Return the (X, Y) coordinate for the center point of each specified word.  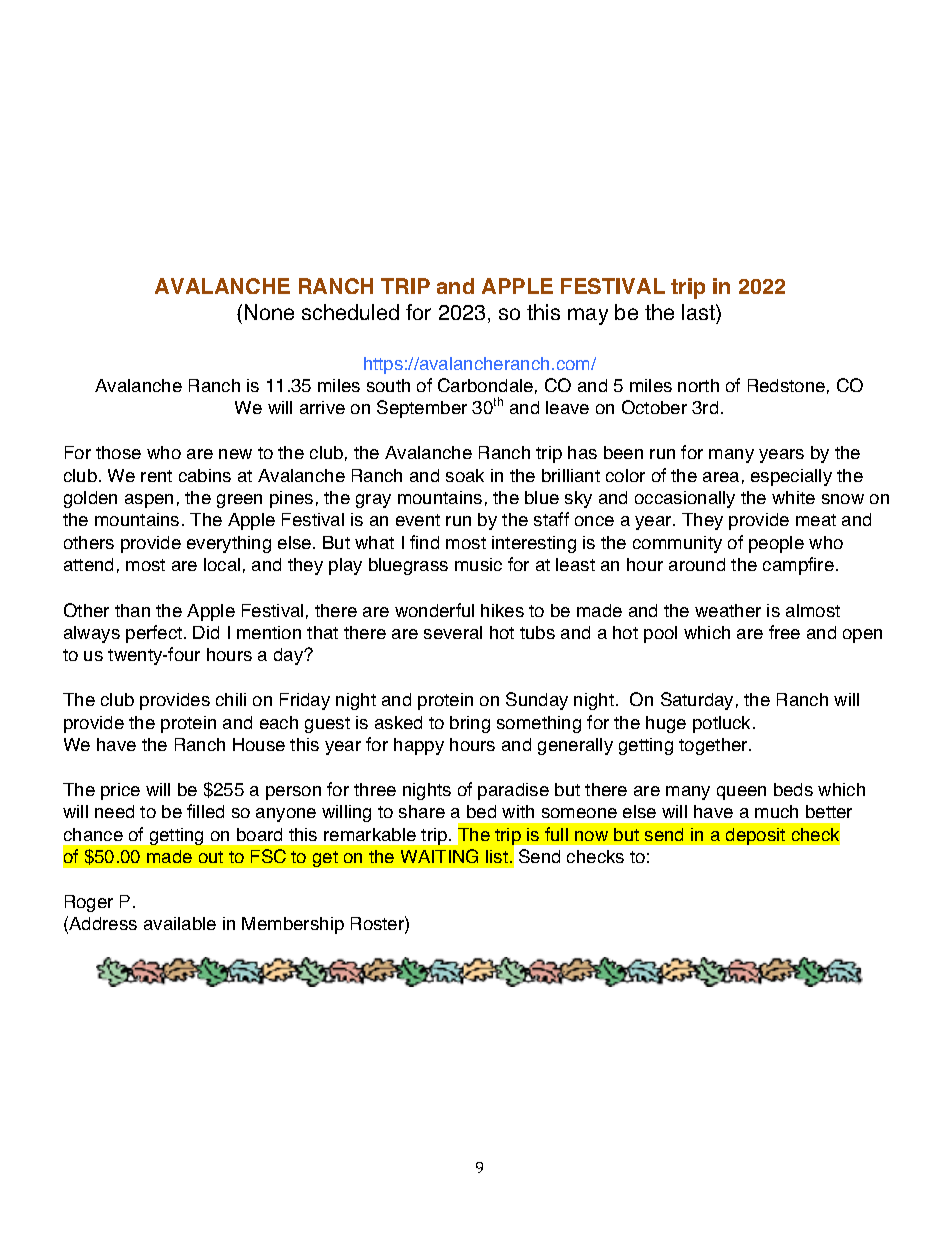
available (180, 923)
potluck (723, 724)
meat (816, 520)
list (497, 856)
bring (470, 724)
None (269, 312)
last (699, 314)
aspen (149, 501)
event (418, 520)
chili (231, 699)
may (588, 316)
